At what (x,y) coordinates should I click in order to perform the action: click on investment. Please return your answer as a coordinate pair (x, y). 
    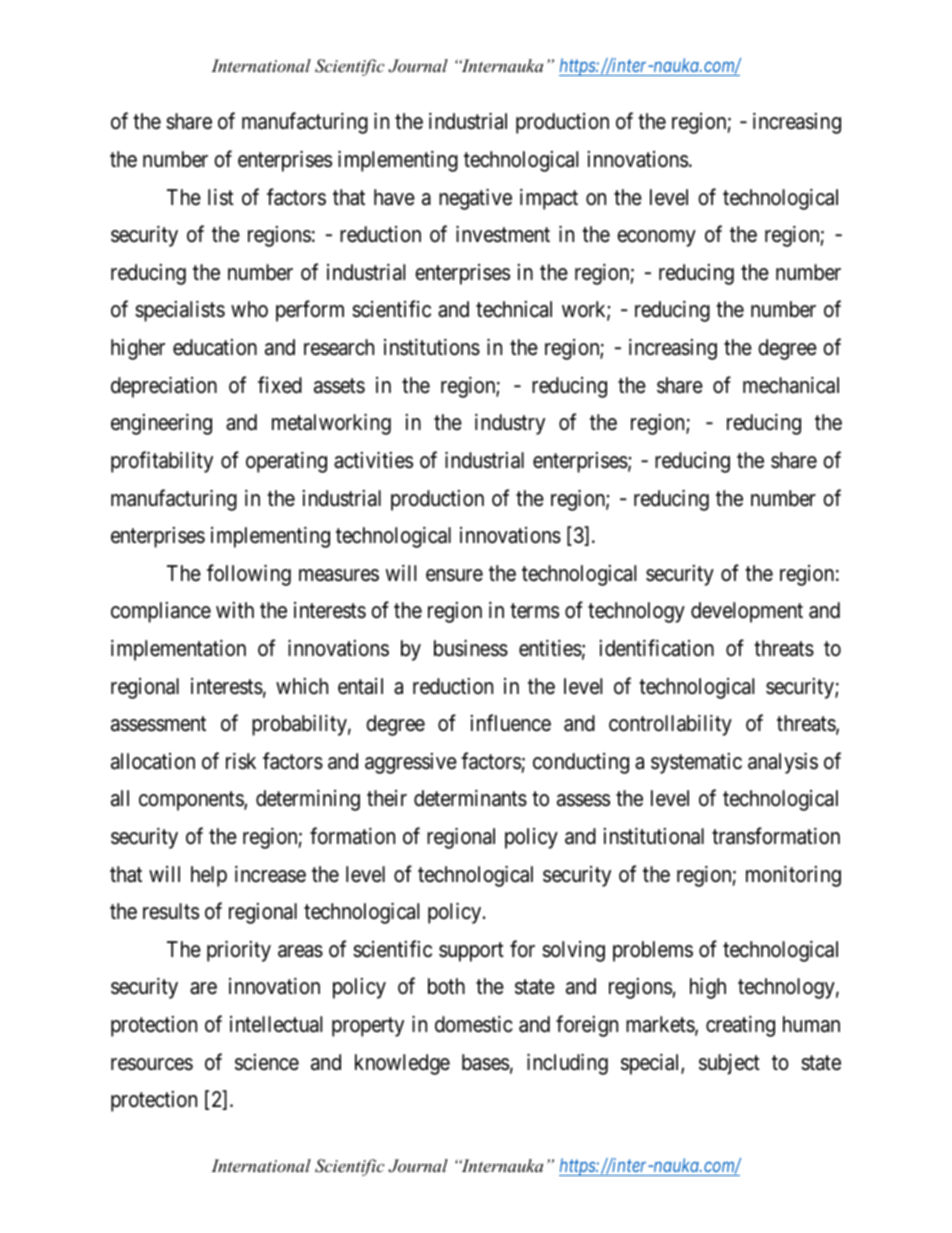
    Looking at the image, I should click on (503, 234).
